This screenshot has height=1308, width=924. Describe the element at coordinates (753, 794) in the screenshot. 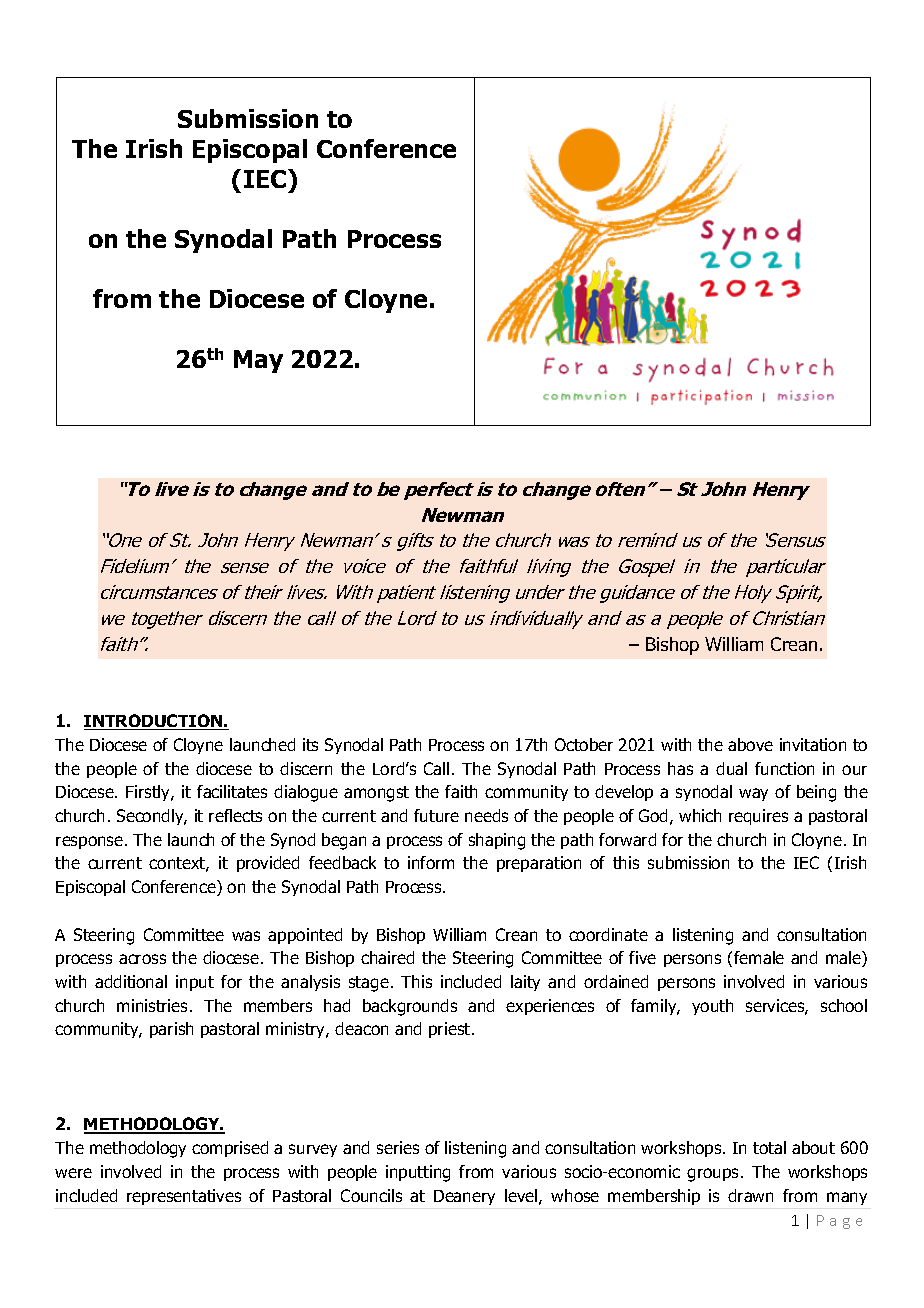

I see `way` at that location.
